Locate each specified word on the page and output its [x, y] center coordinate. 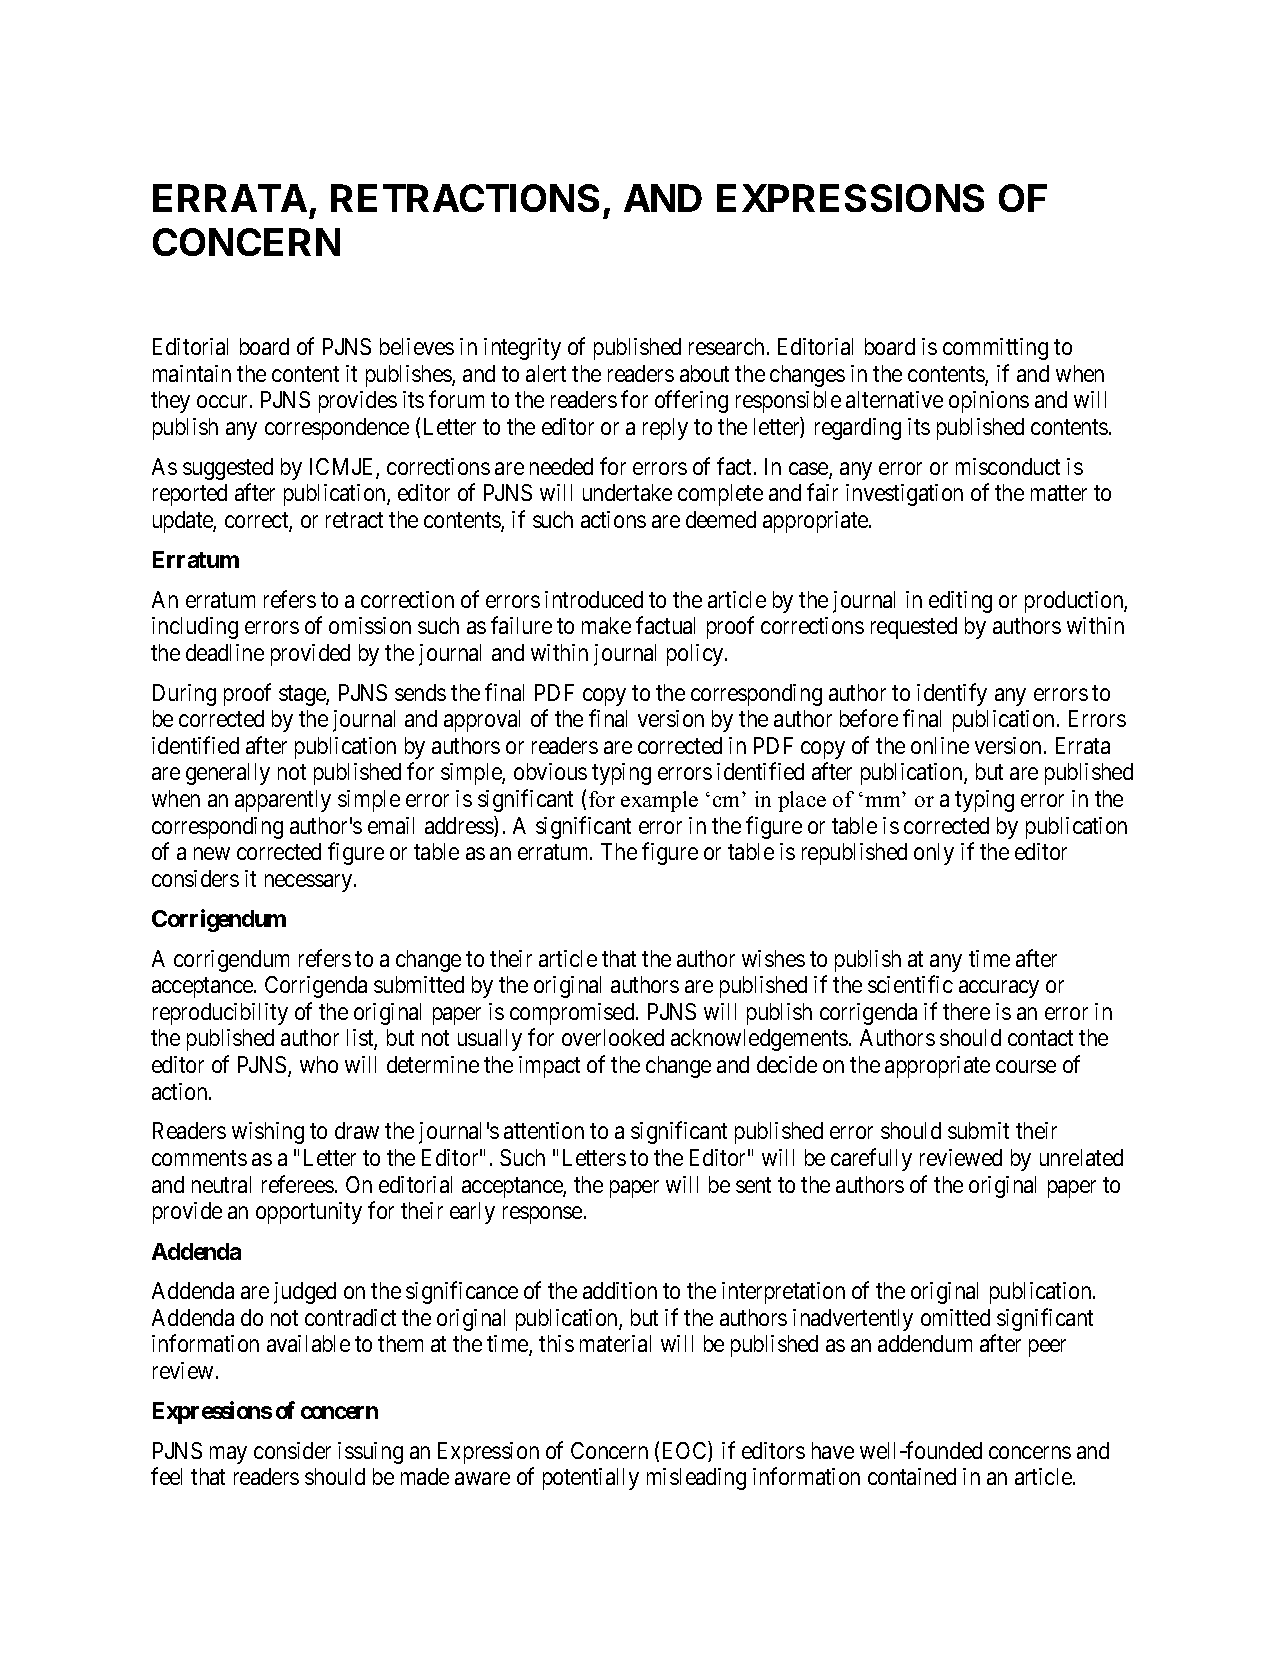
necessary [310, 883]
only [934, 854]
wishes [773, 958]
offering [691, 401]
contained [912, 1476]
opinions [989, 402]
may [228, 1455]
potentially [591, 1479]
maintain [192, 373]
